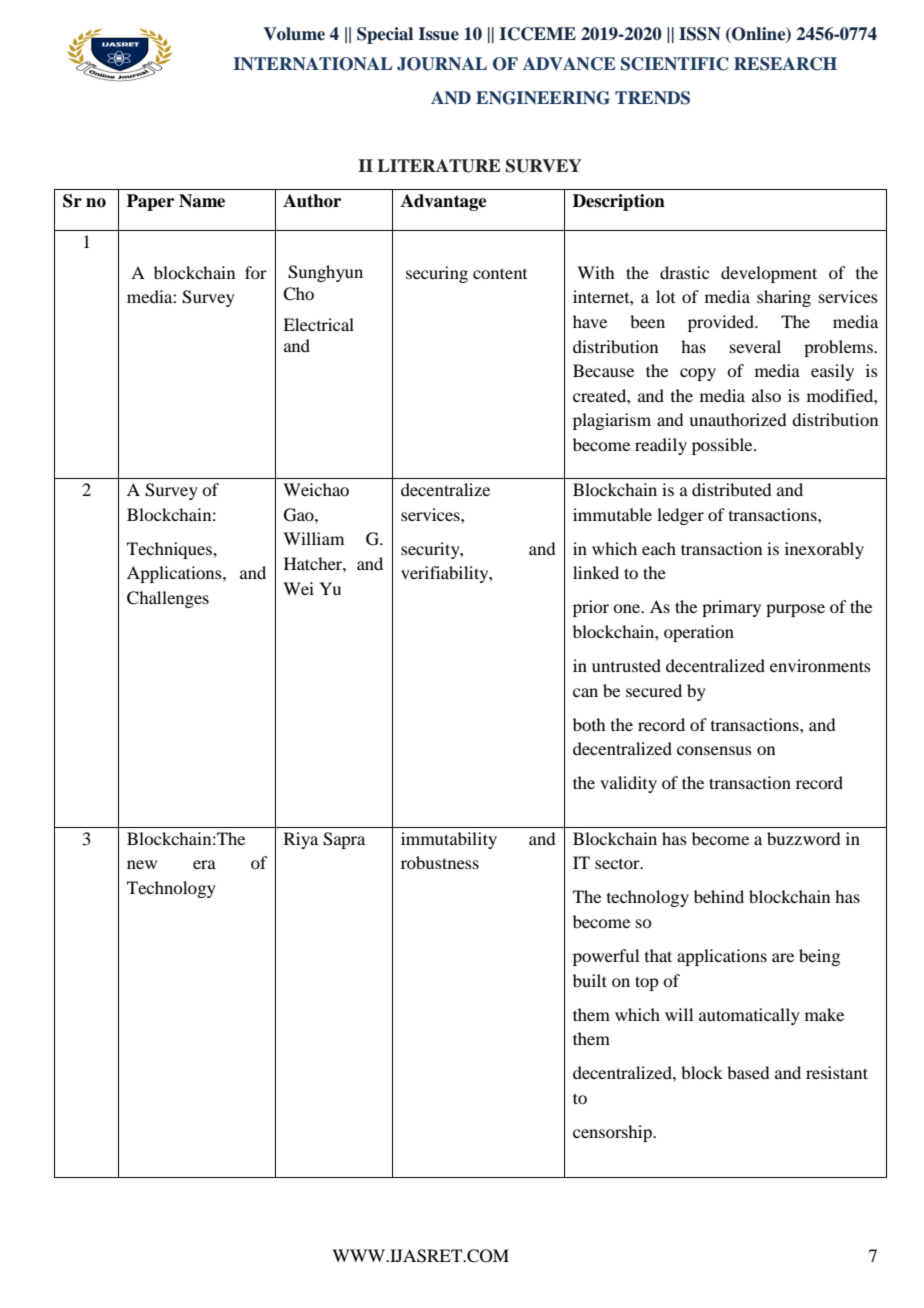 The image size is (924, 1308). I want to click on several, so click(755, 346).
